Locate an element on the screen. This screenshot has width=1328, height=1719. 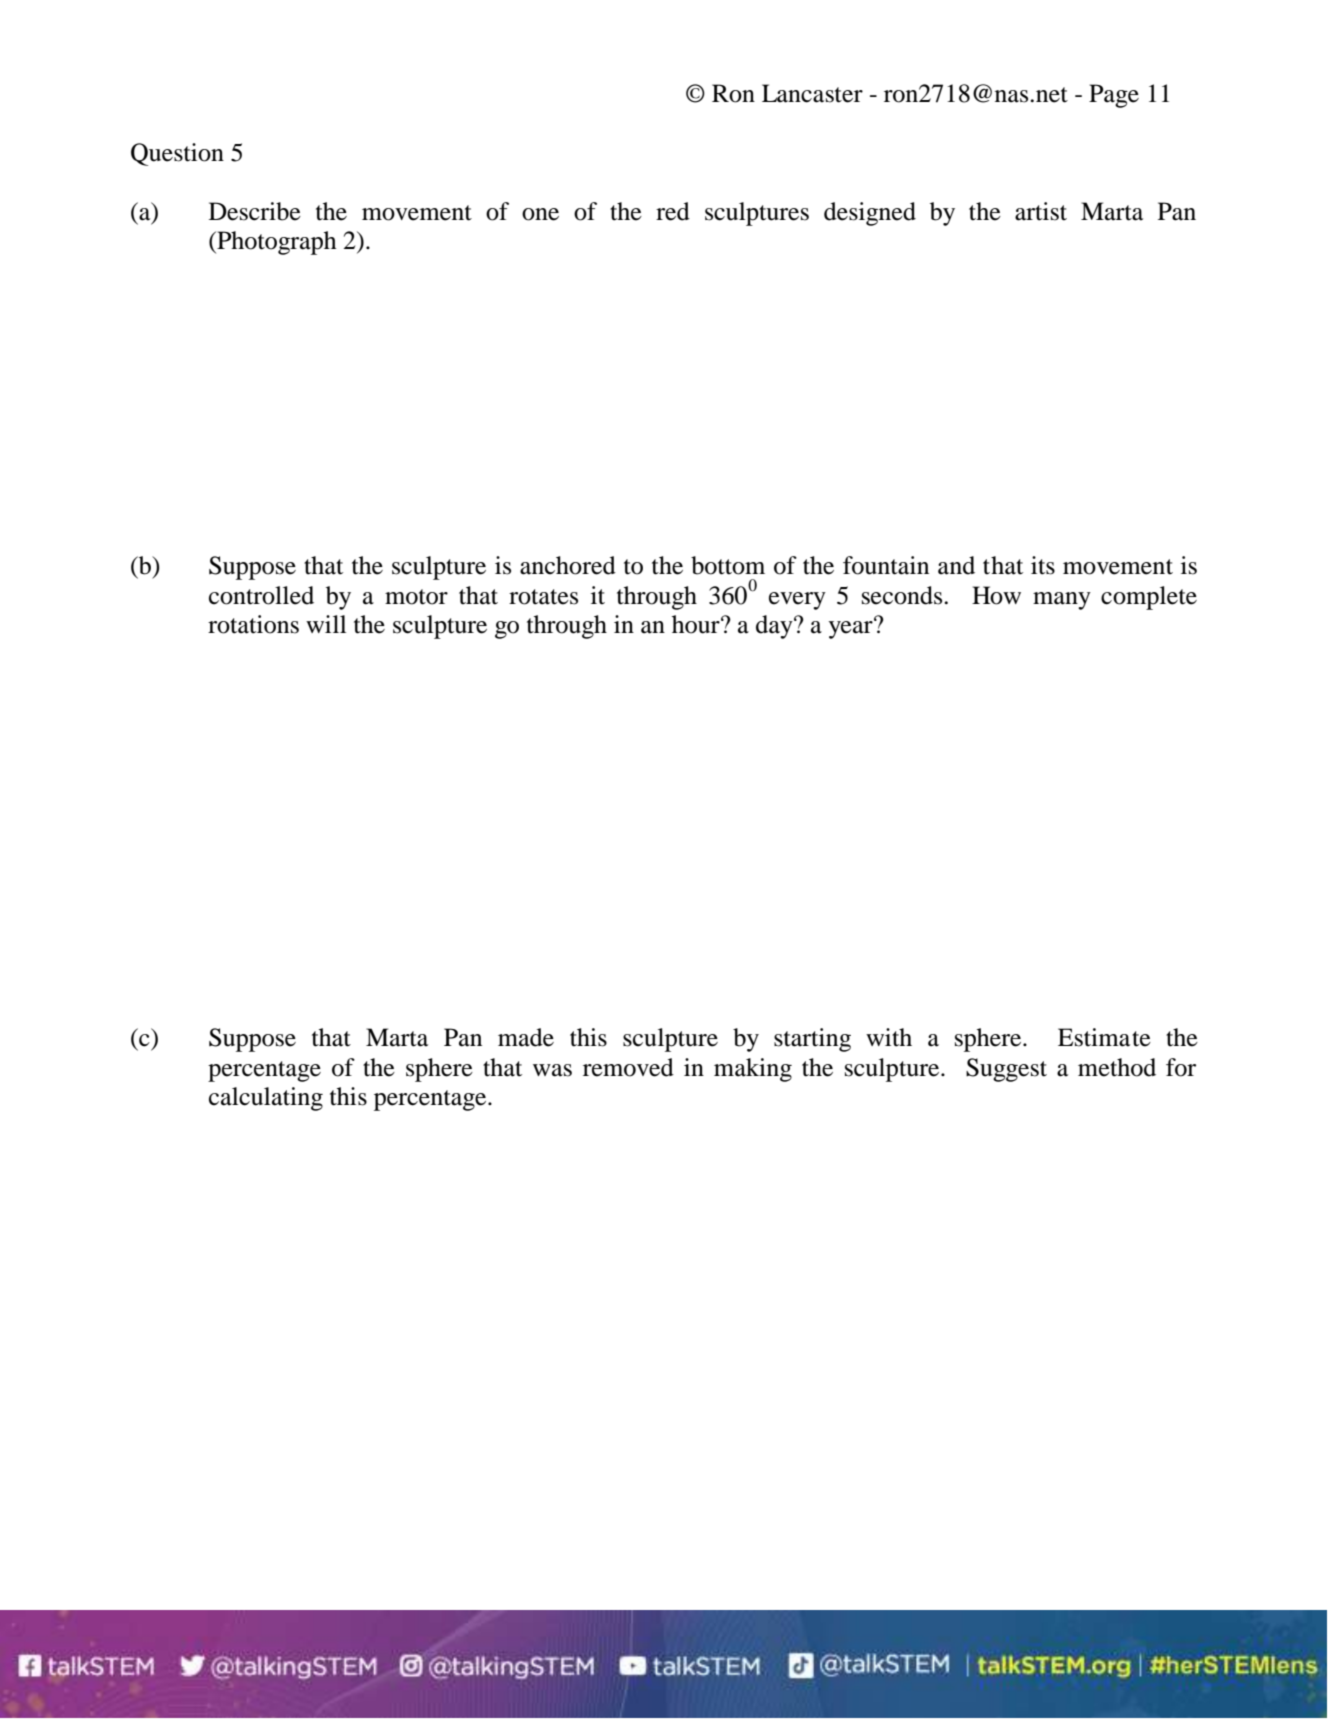
Page is located at coordinates (1114, 96).
